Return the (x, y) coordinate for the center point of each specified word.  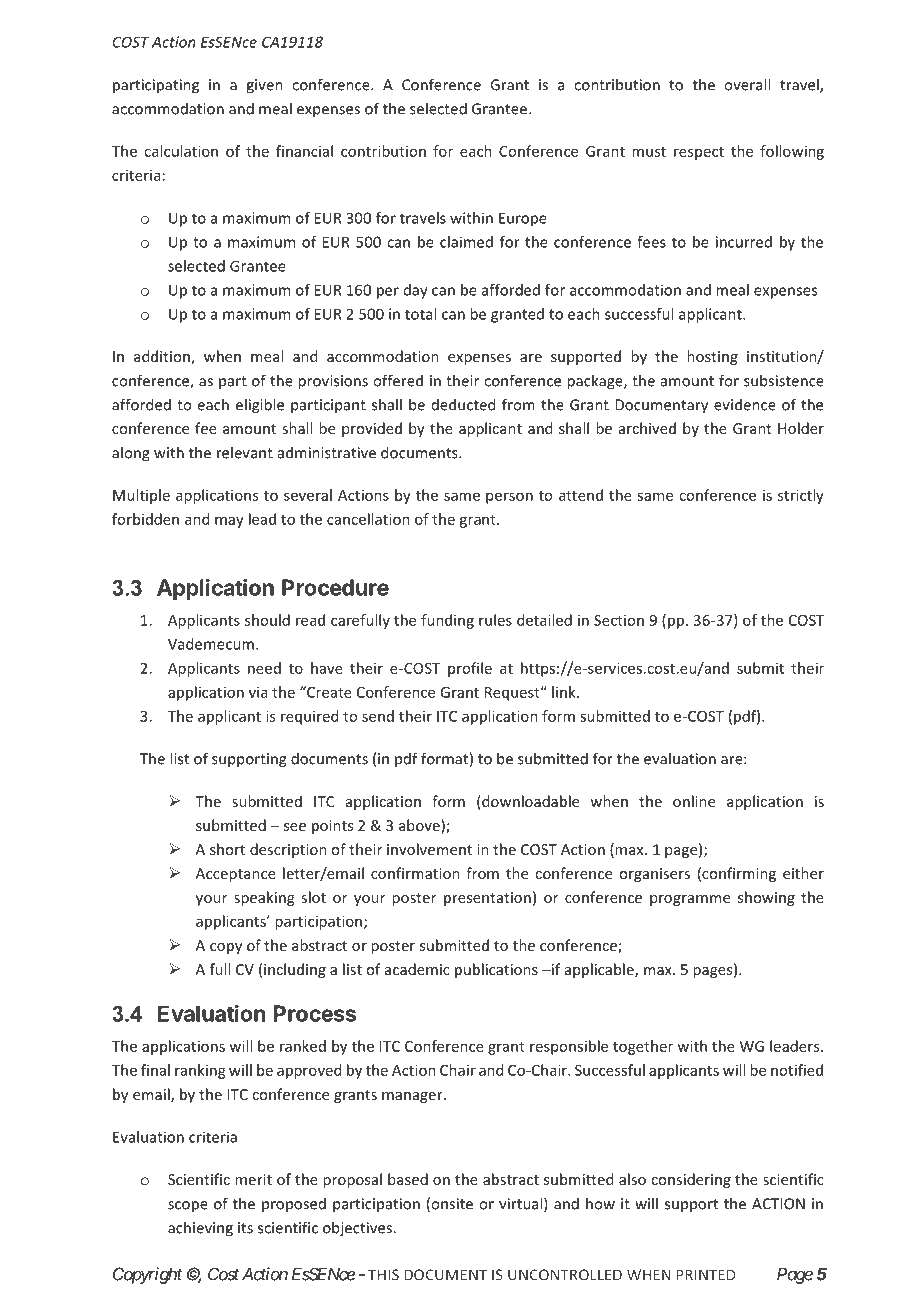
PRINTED (705, 1275)
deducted (463, 404)
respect (699, 153)
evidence (745, 404)
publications (496, 970)
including (295, 970)
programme (690, 900)
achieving (200, 1229)
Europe (523, 219)
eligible (260, 406)
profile (470, 669)
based (408, 1179)
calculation (181, 151)
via (258, 692)
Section (619, 620)
